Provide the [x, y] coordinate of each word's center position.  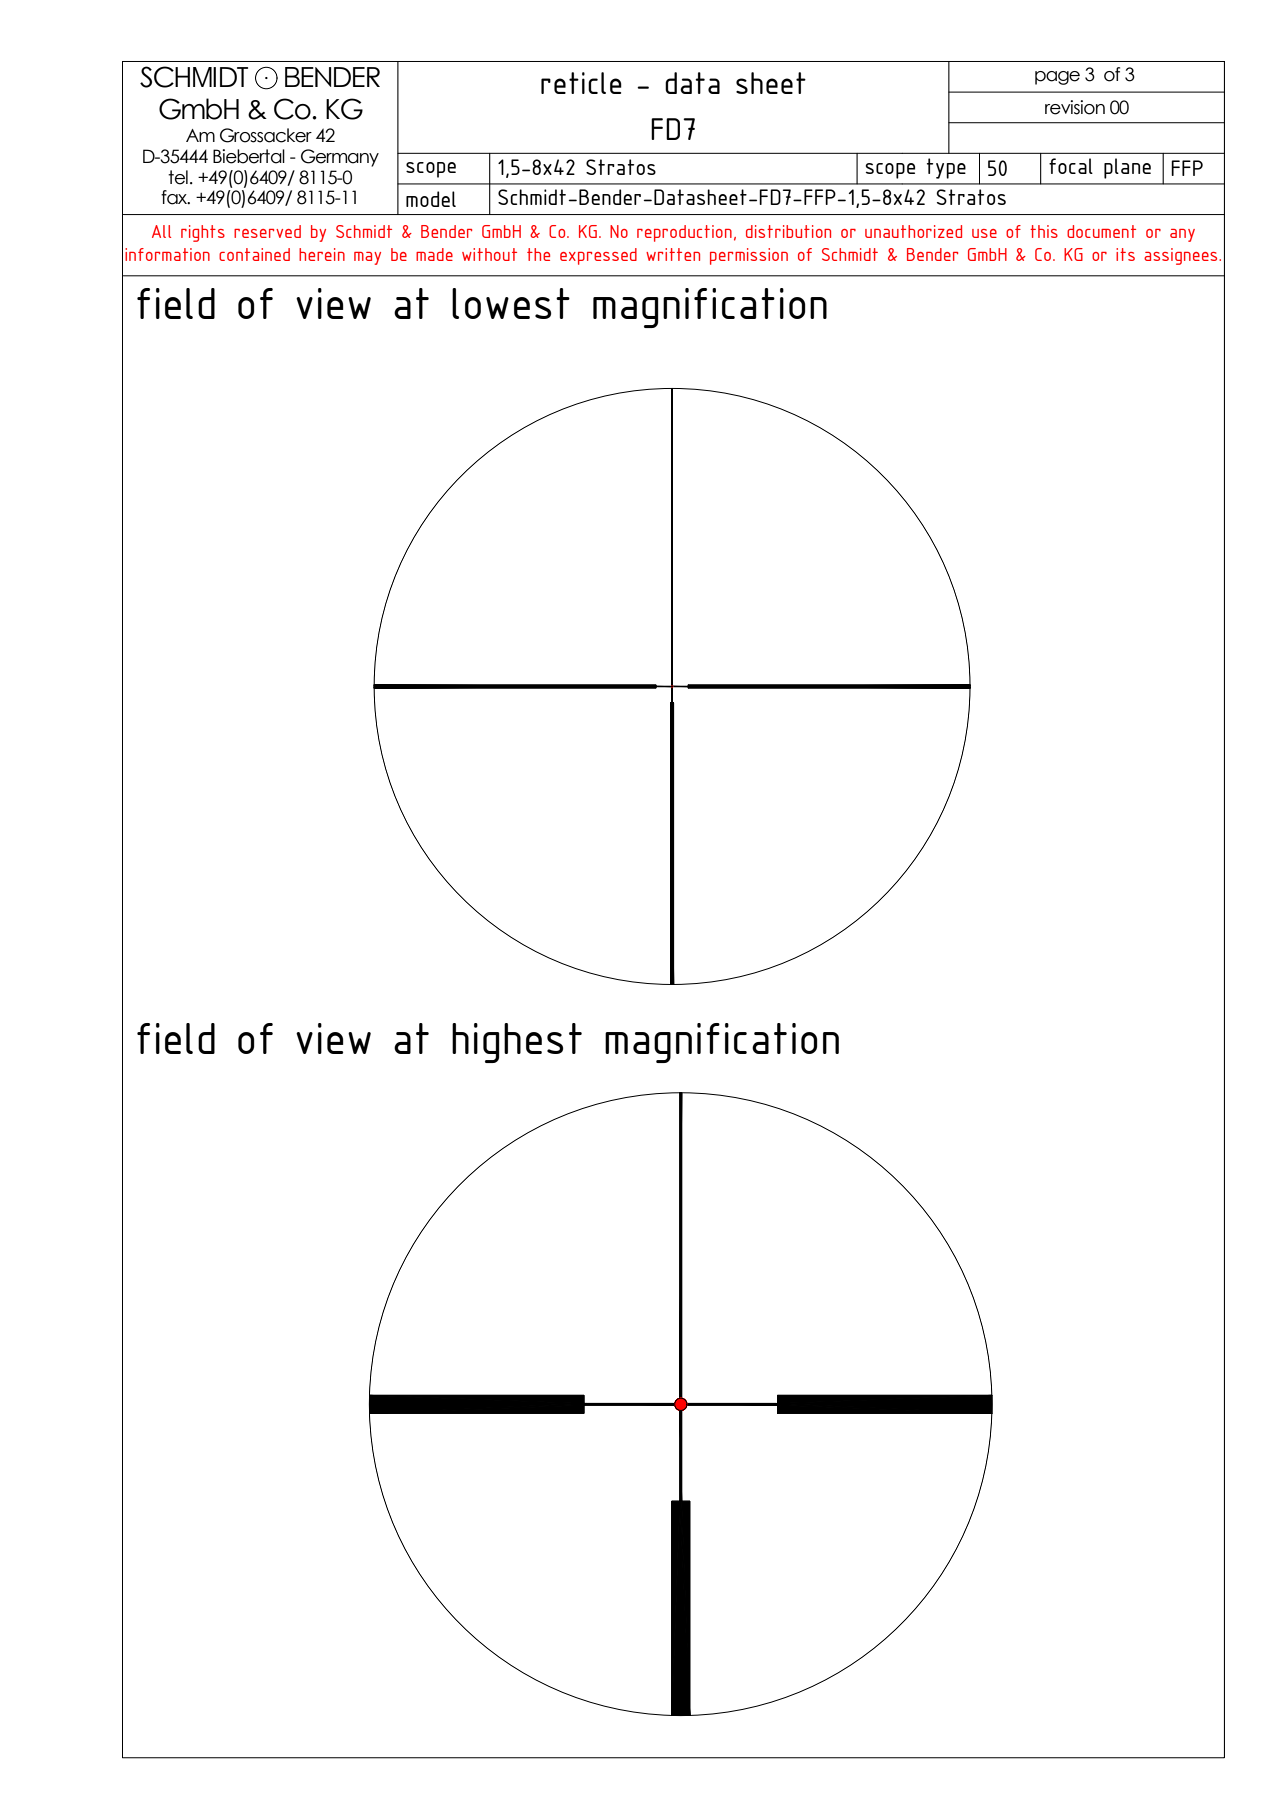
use [984, 233]
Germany [340, 158]
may [367, 258]
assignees [1182, 256]
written [673, 254]
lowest [511, 303]
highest [517, 1043]
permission [749, 256]
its [1125, 254]
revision [1075, 107]
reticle [581, 83]
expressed [598, 256]
